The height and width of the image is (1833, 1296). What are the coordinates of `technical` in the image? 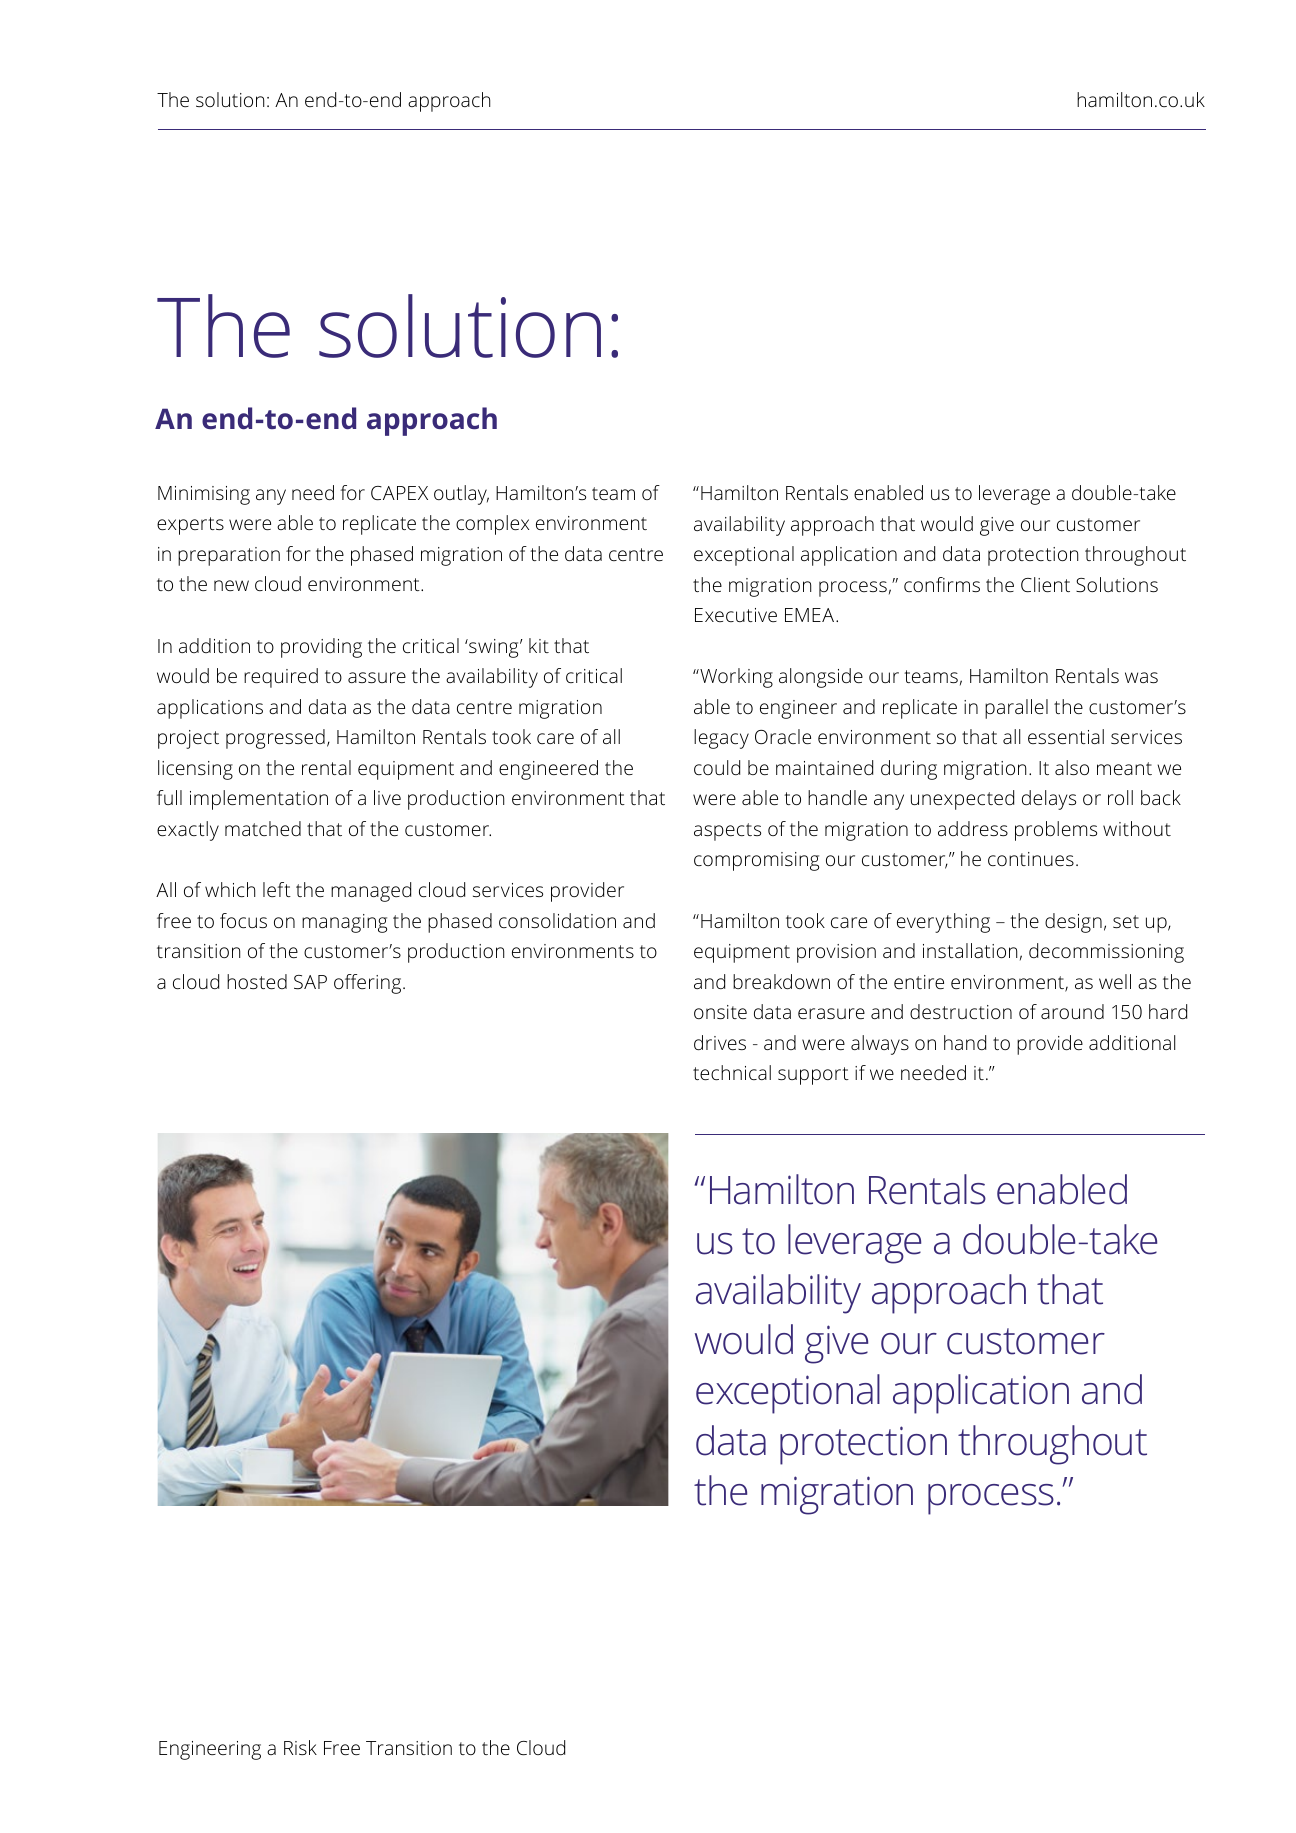 It's located at (732, 1072).
